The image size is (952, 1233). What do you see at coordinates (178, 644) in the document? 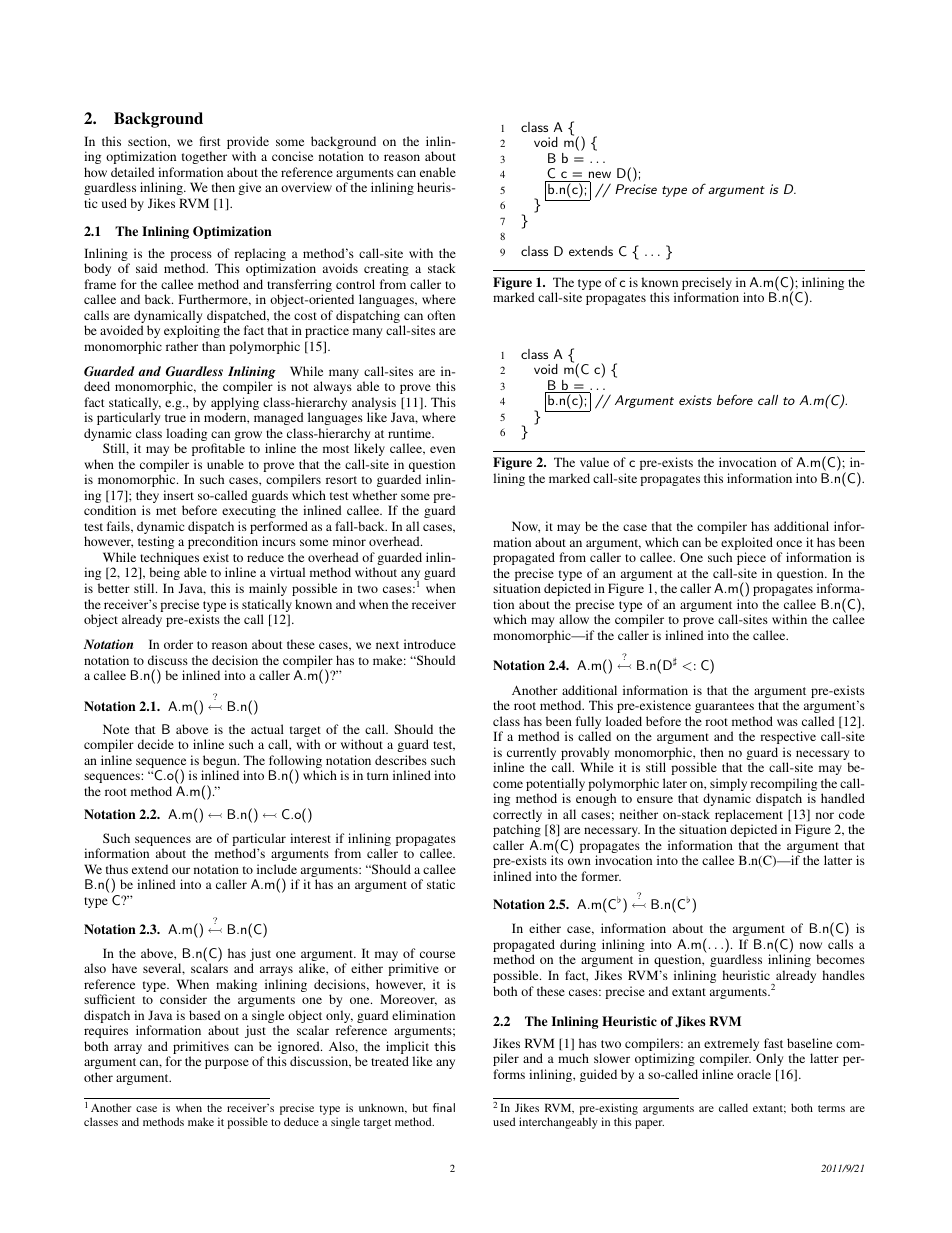
I see `order` at bounding box center [178, 644].
